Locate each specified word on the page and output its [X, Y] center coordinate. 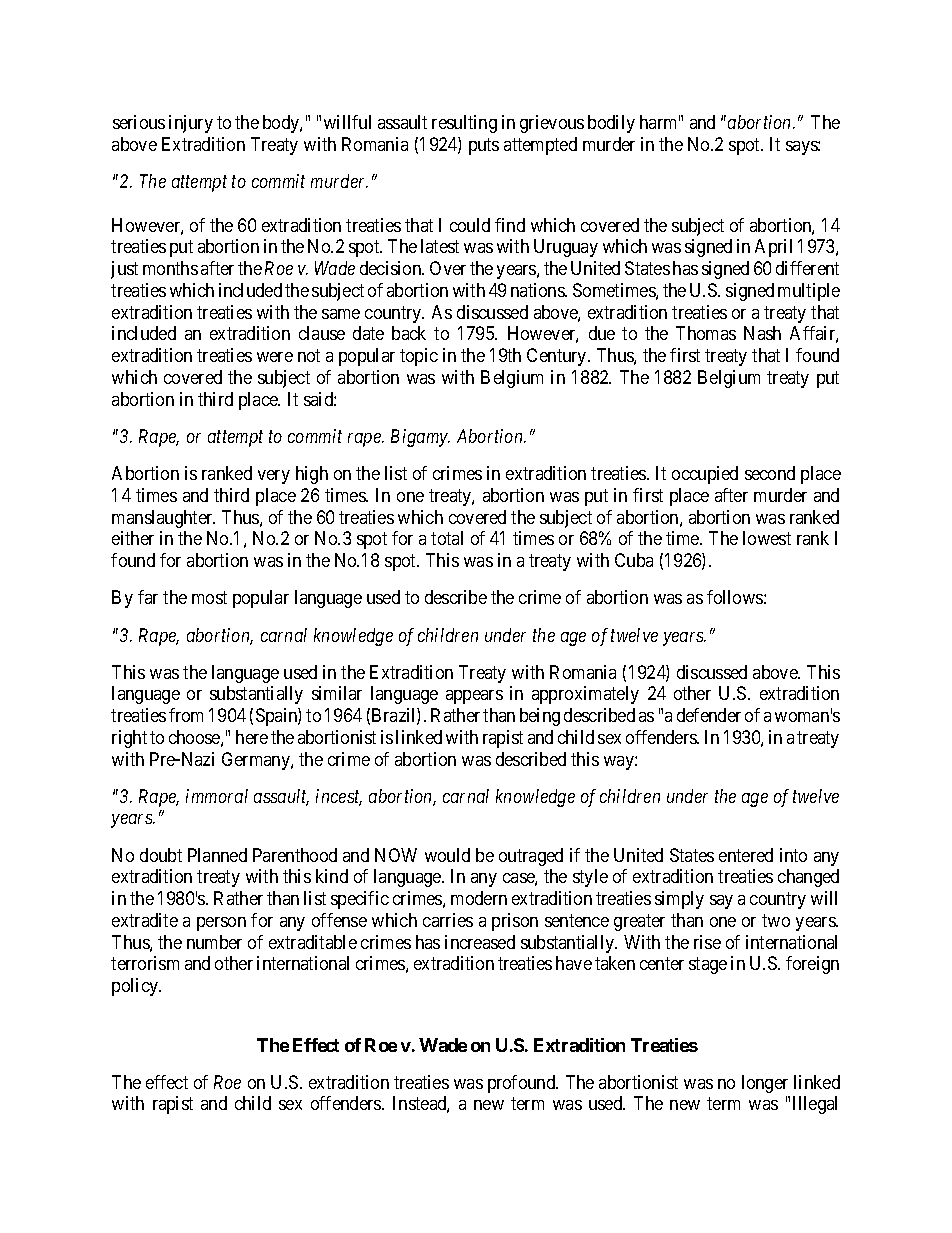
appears [474, 697]
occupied [705, 475]
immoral [217, 796]
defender [709, 715]
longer [765, 1084]
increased [480, 942]
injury [191, 124]
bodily [611, 124]
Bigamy [420, 438]
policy [136, 987]
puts [484, 146]
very [274, 477]
